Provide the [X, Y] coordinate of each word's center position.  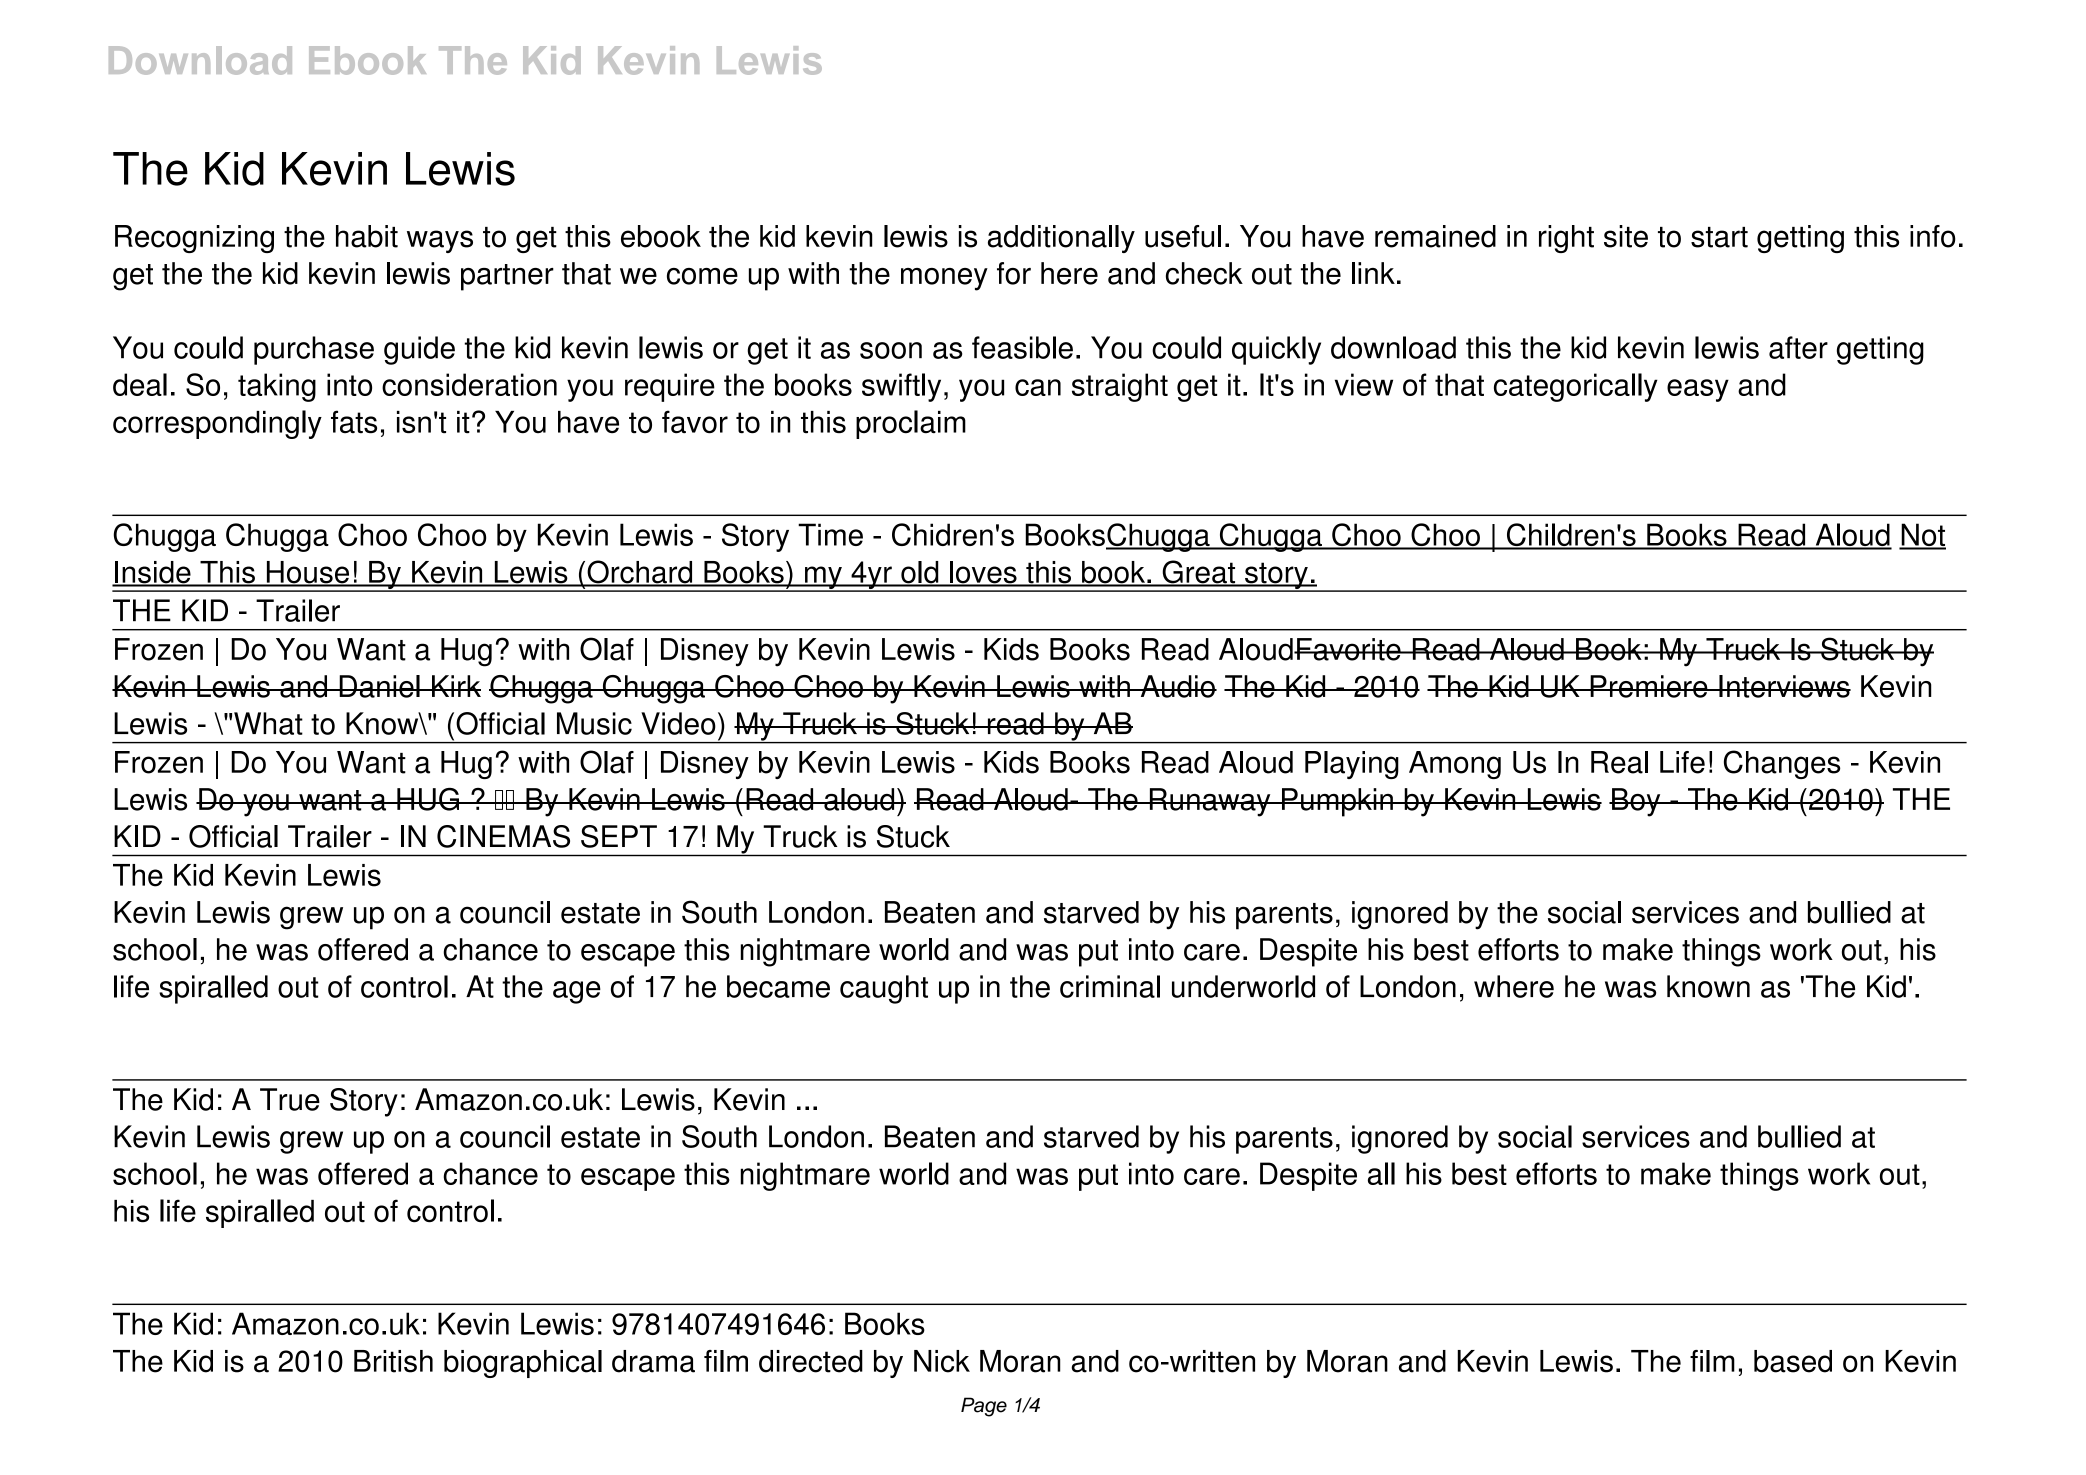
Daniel [379, 686]
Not [1922, 536]
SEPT [619, 836]
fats [354, 422]
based [1793, 1361]
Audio [1177, 686]
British [393, 1361]
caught [884, 989]
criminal [1110, 986]
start [1719, 237]
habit [367, 236]
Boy [1636, 802]
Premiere [1649, 686]
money [944, 279]
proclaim [911, 424]
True [290, 1099]
